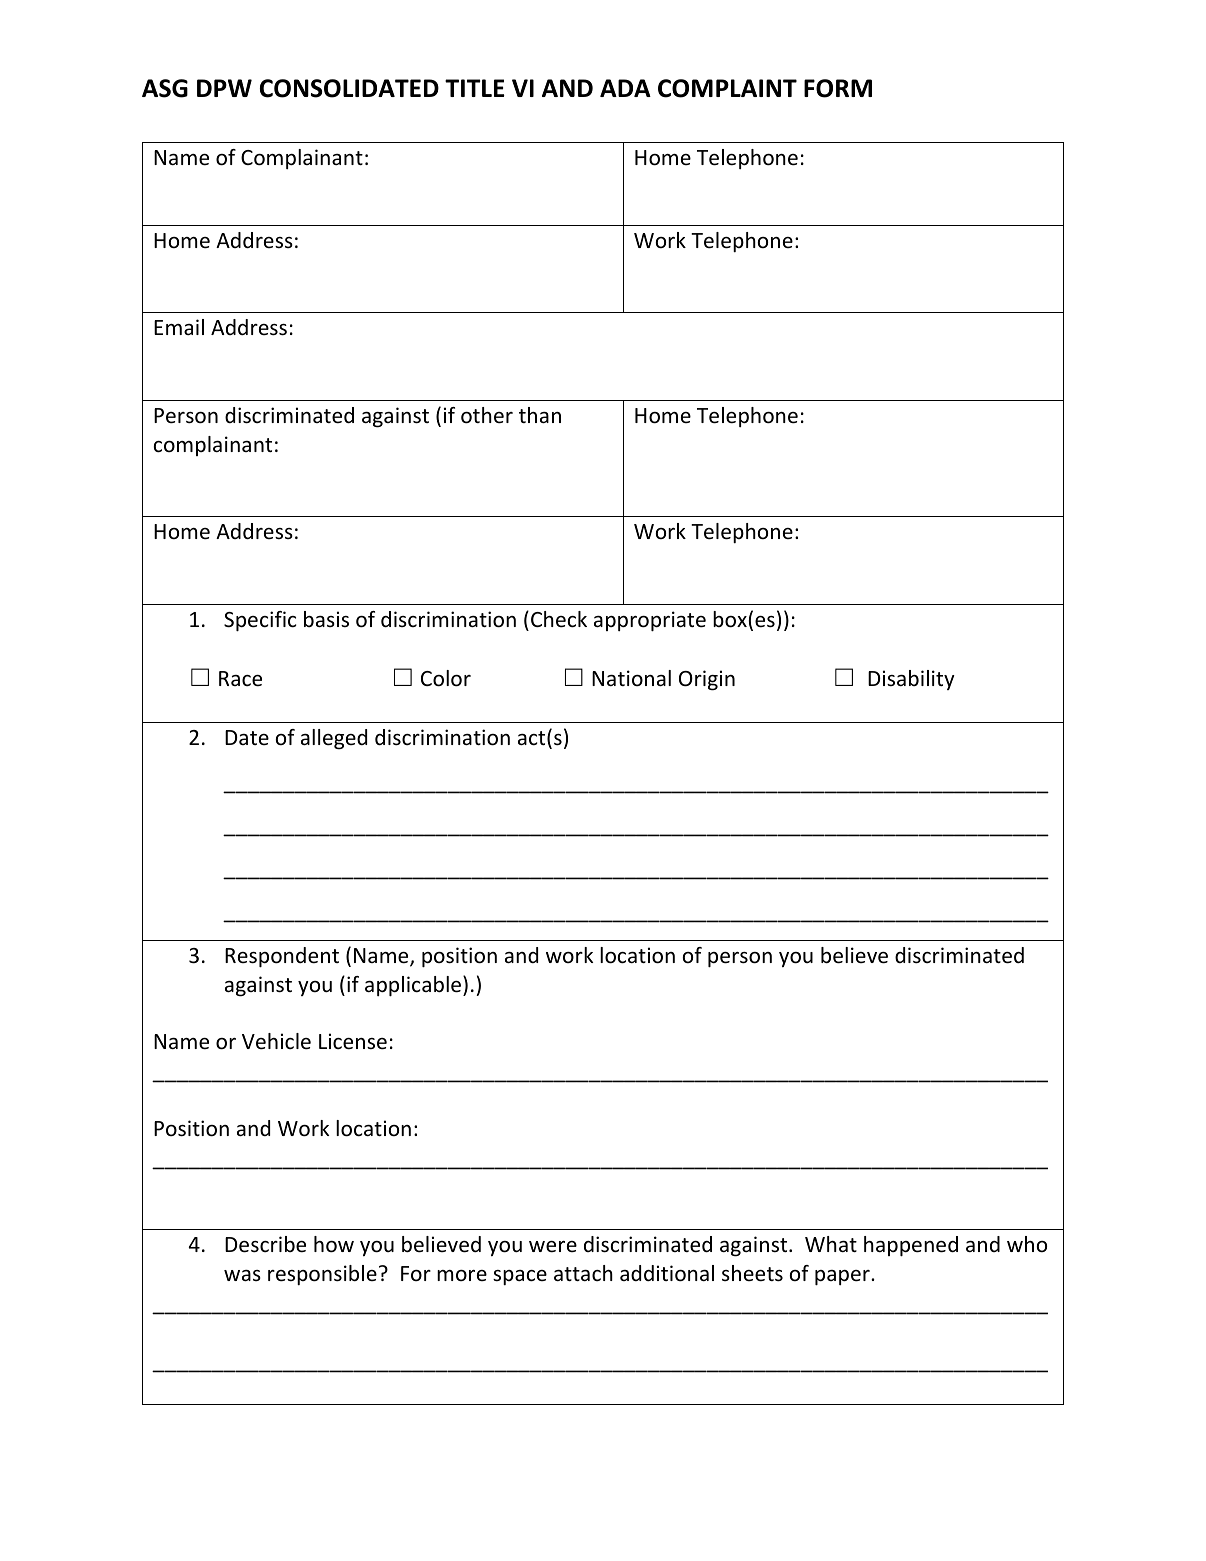 This screenshot has width=1206, height=1561. I want to click on National, so click(631, 678).
